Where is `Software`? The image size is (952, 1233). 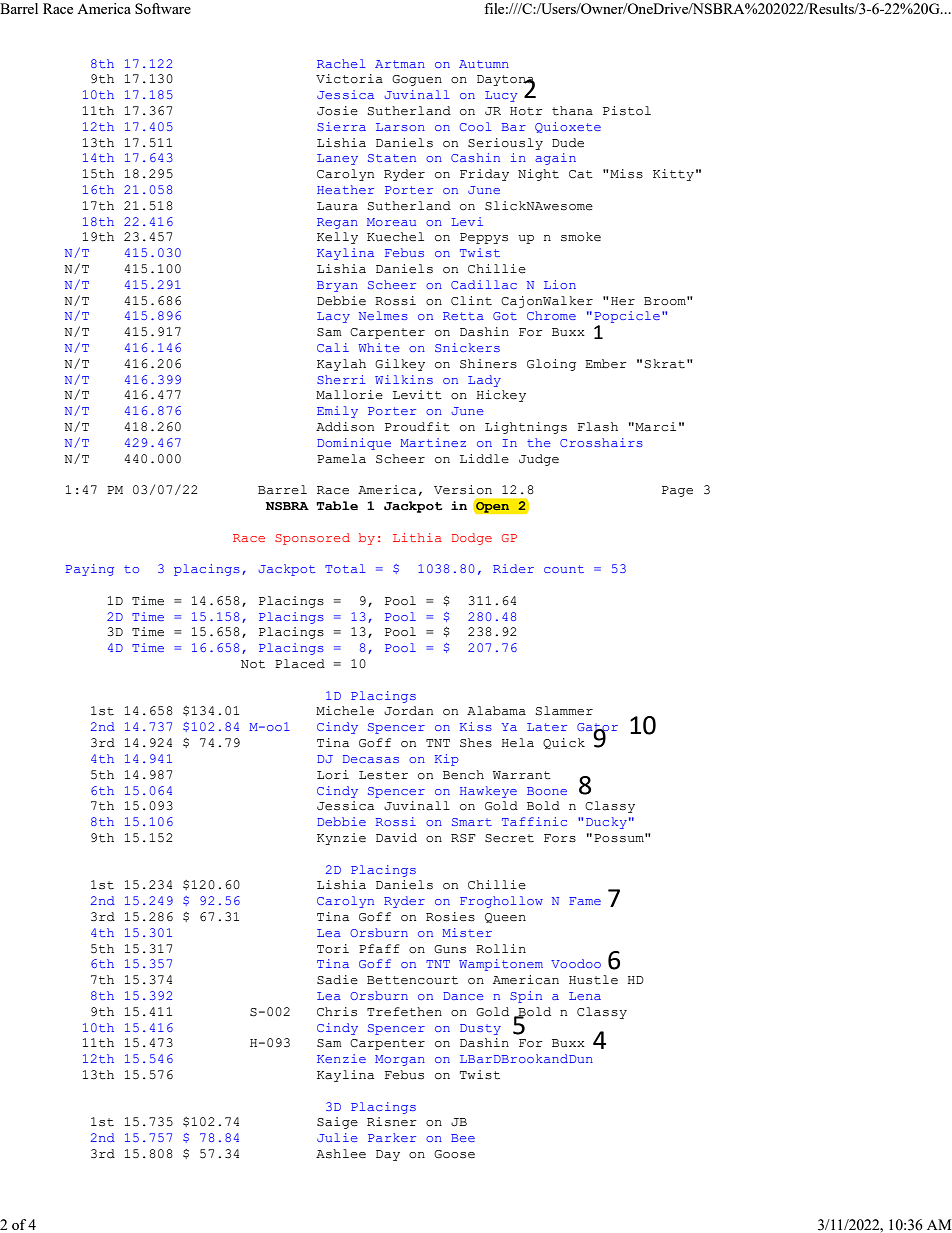 Software is located at coordinates (163, 8).
